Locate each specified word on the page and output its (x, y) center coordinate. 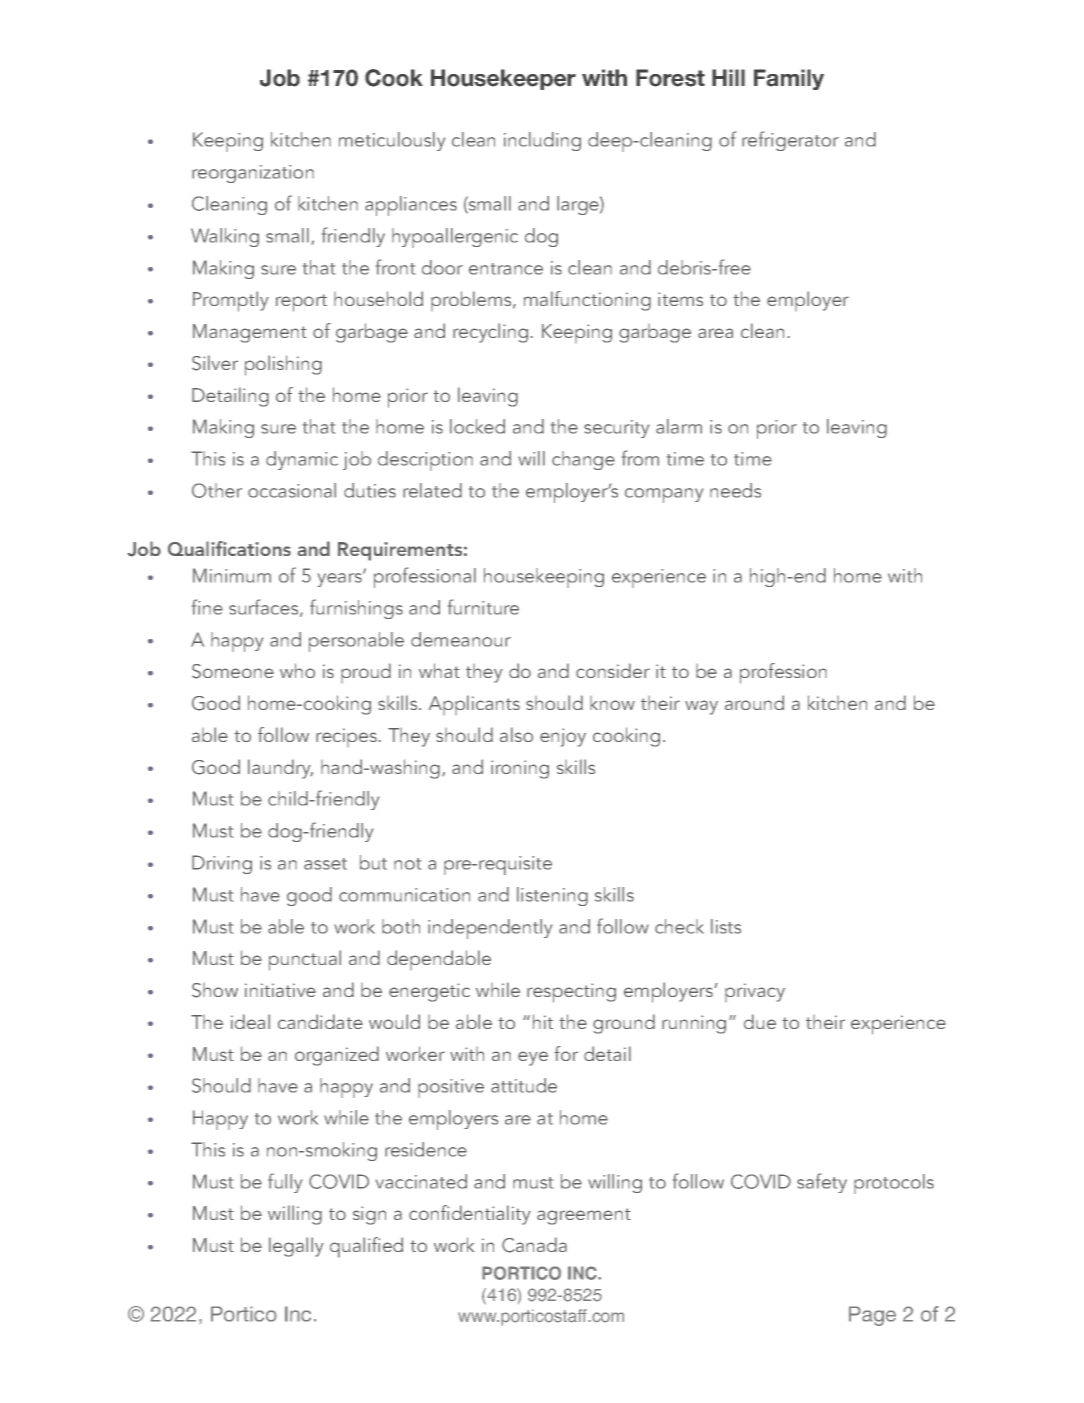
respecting (571, 993)
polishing (283, 365)
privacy (755, 992)
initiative (280, 990)
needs (735, 490)
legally (296, 1247)
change (583, 460)
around (754, 702)
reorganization (253, 174)
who (297, 670)
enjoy (563, 737)
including (542, 141)
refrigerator (790, 141)
